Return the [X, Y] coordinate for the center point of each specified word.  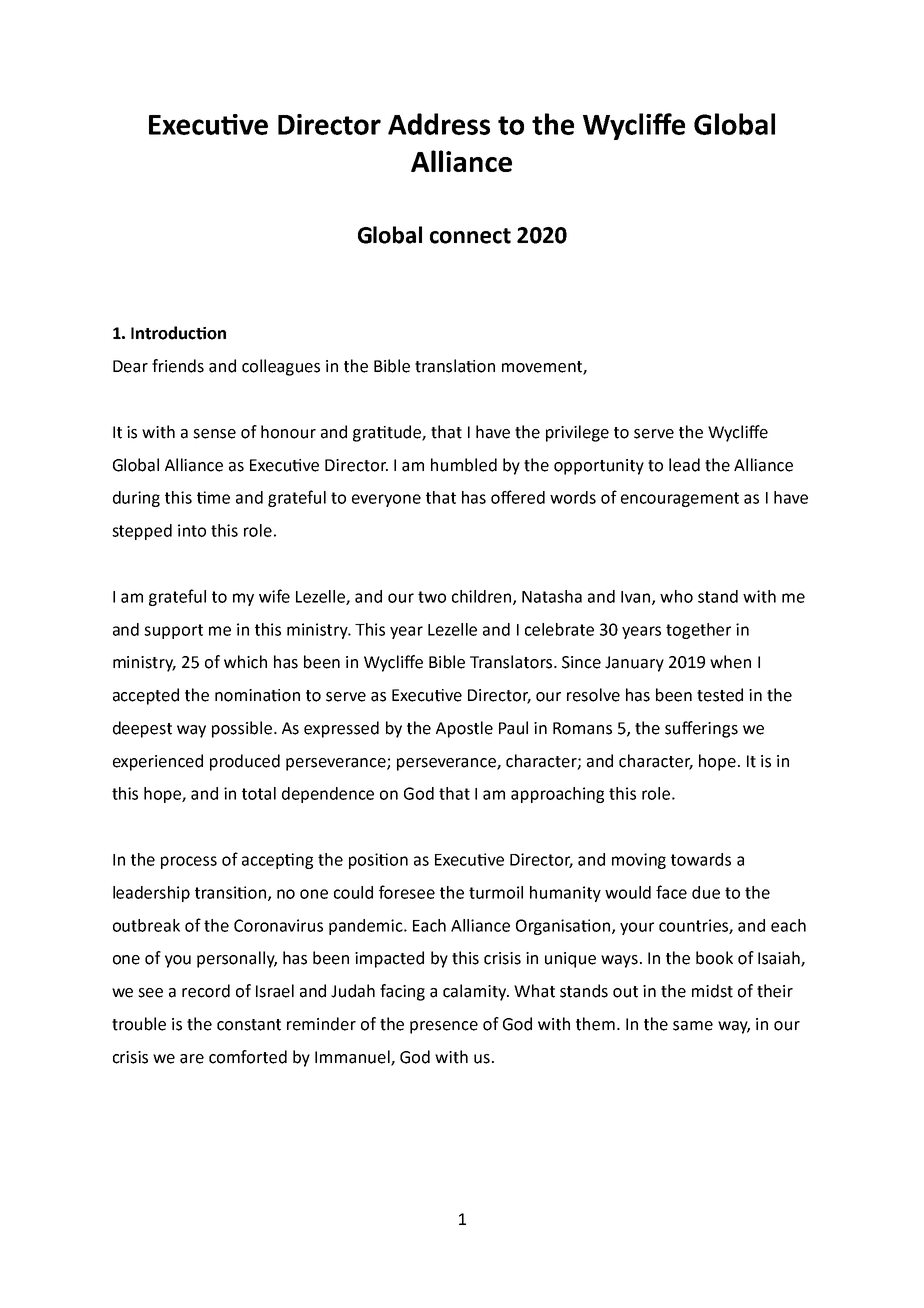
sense [214, 434]
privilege [577, 433]
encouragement [680, 499]
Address [439, 124]
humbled [464, 465]
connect [470, 236]
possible [242, 729]
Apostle [464, 729]
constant [249, 1025]
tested [720, 695]
